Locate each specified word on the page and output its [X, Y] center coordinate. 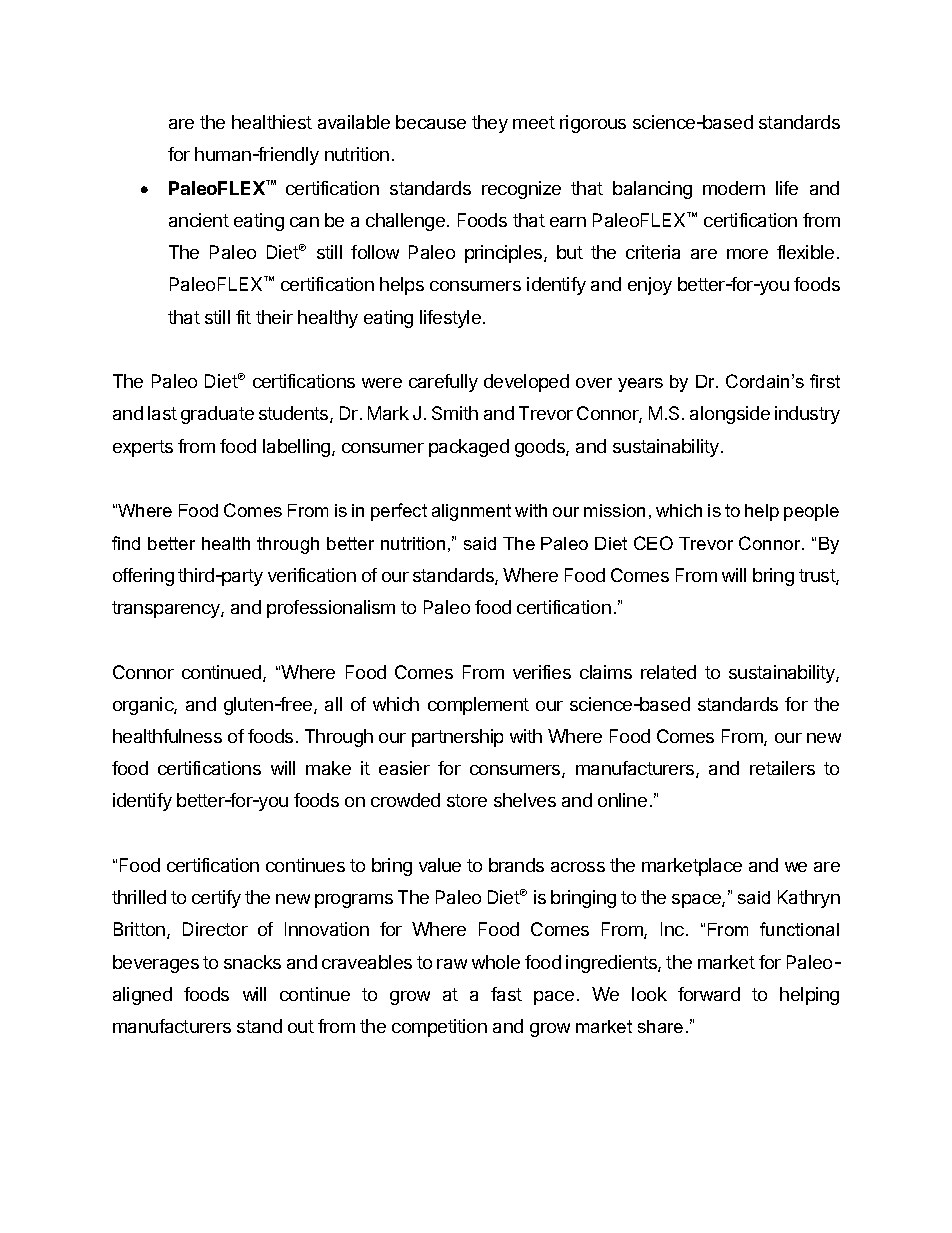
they [490, 124]
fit [243, 317]
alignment [471, 512]
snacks [252, 962]
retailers [782, 768]
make [328, 768]
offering [143, 577]
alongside [730, 415]
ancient [199, 220]
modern [734, 188]
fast [506, 994]
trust [818, 577]
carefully [443, 383]
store [467, 800]
